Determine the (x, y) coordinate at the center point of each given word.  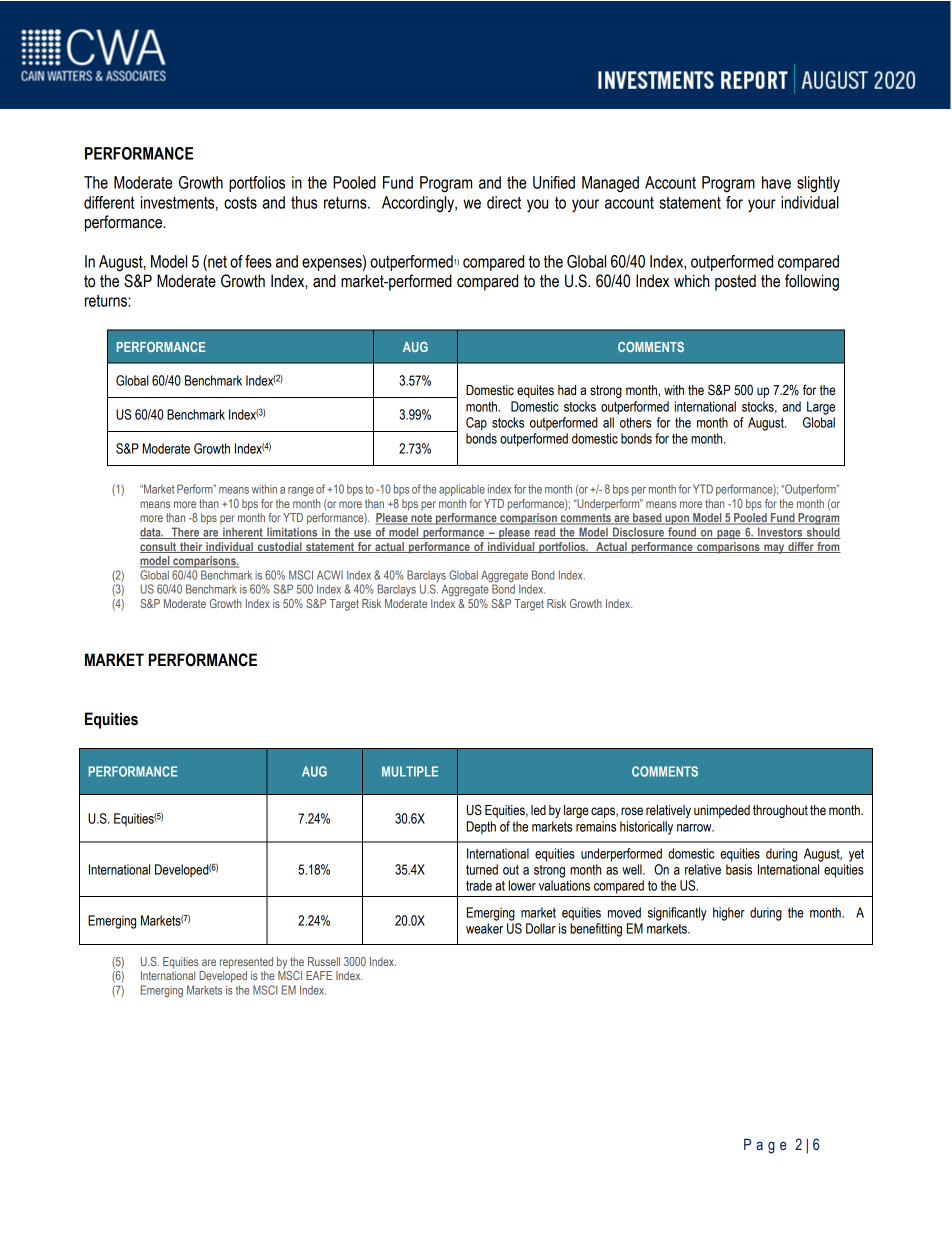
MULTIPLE (410, 771)
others (635, 422)
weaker (484, 928)
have (776, 182)
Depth (481, 828)
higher (729, 914)
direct (504, 202)
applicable (462, 490)
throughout (780, 811)
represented (246, 963)
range (301, 491)
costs (240, 203)
